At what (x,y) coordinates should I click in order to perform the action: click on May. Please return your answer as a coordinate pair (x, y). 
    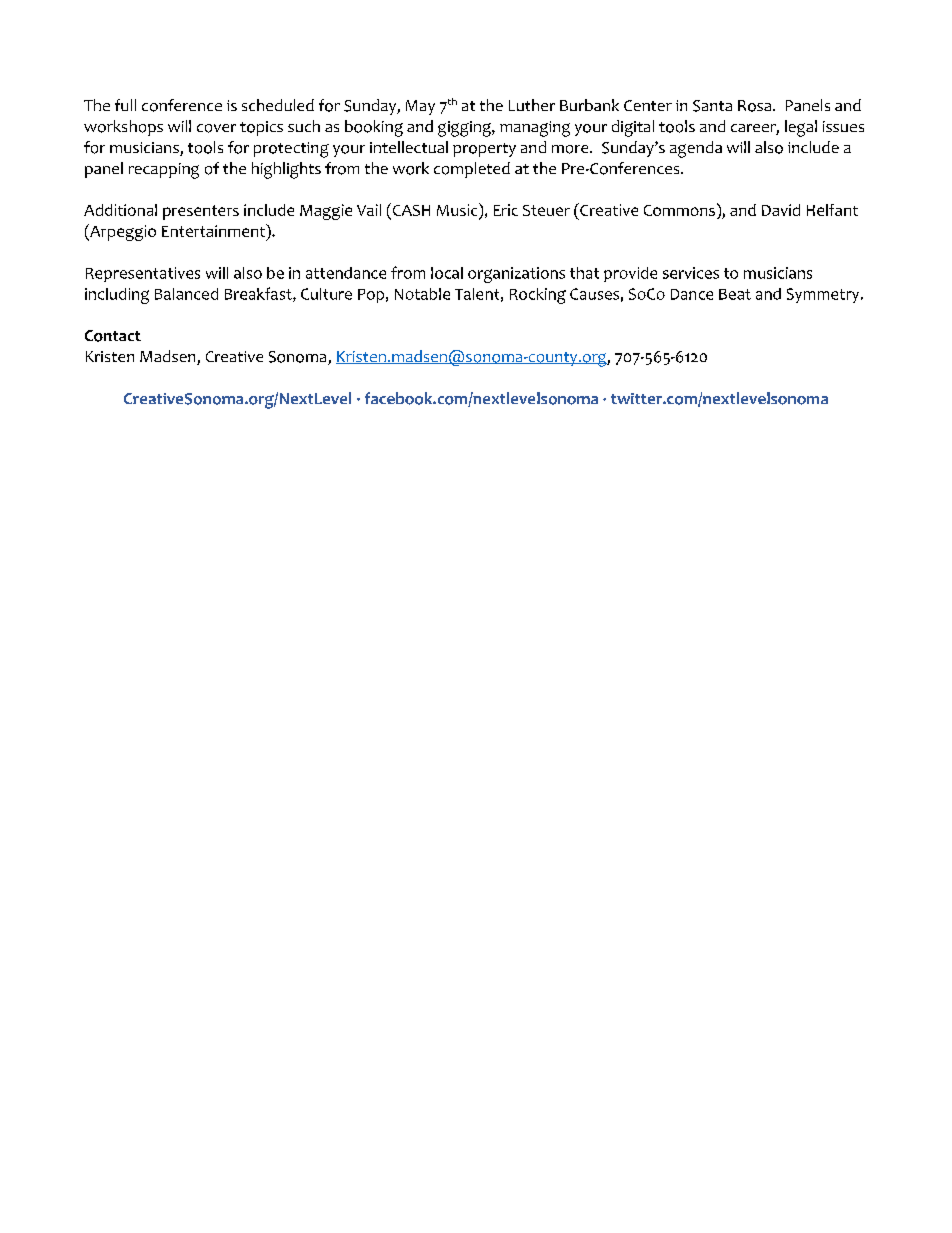
    Looking at the image, I should click on (420, 107).
